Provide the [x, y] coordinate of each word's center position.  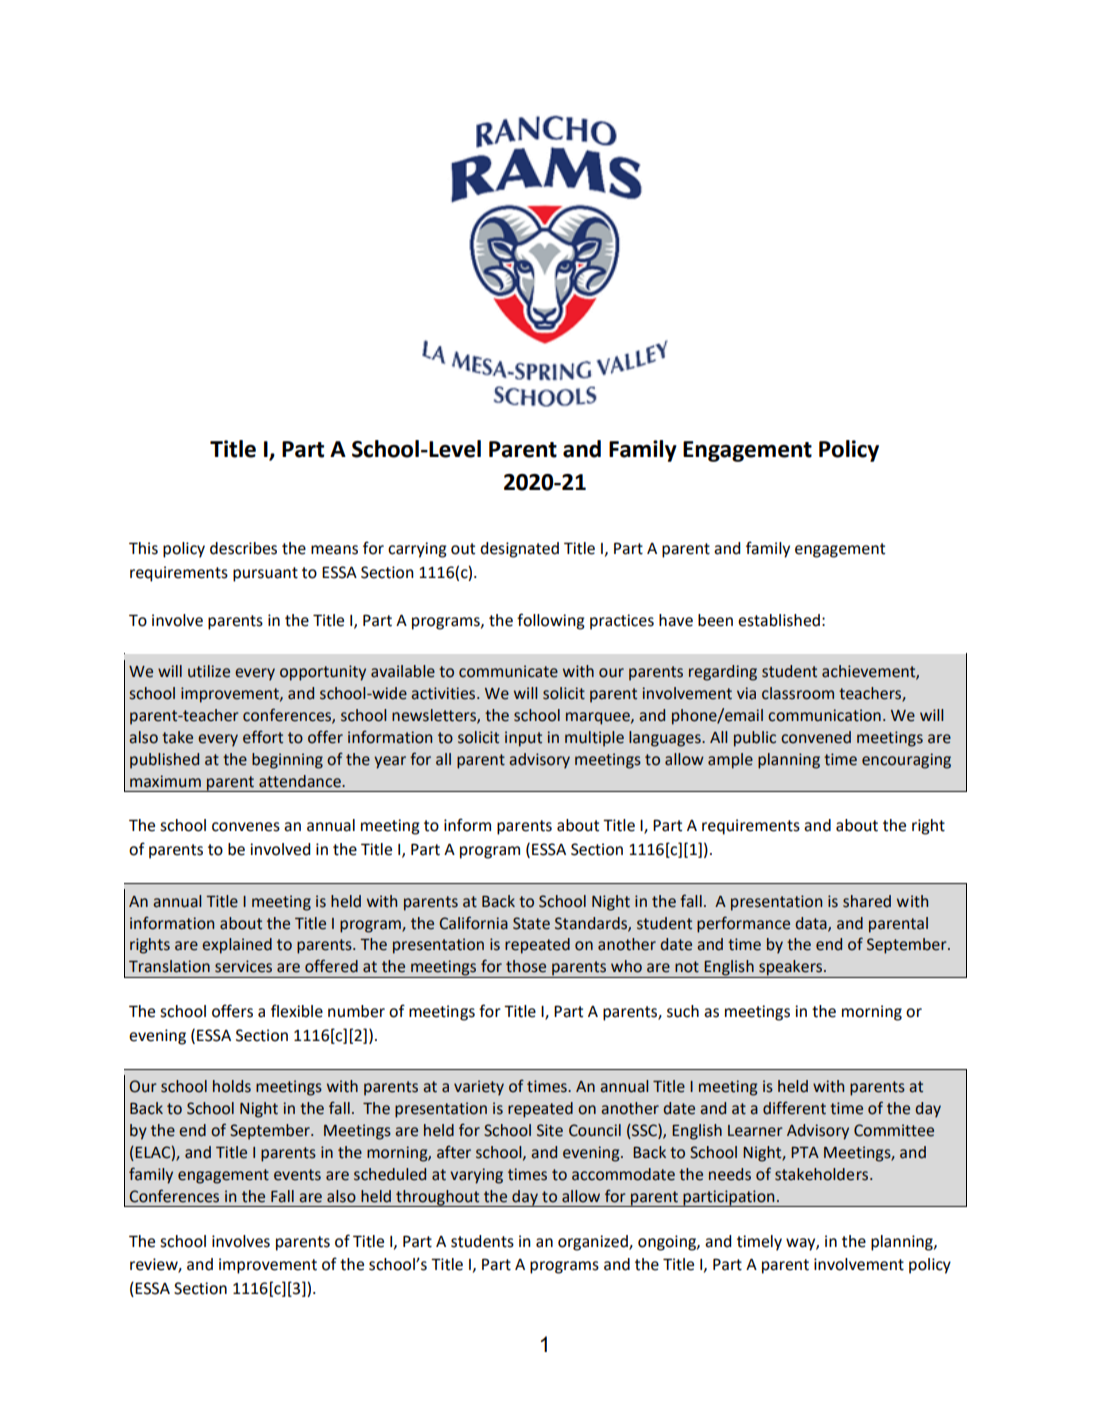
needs [730, 1174]
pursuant [265, 574]
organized [594, 1243]
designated [519, 550]
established [779, 620]
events [297, 1175]
